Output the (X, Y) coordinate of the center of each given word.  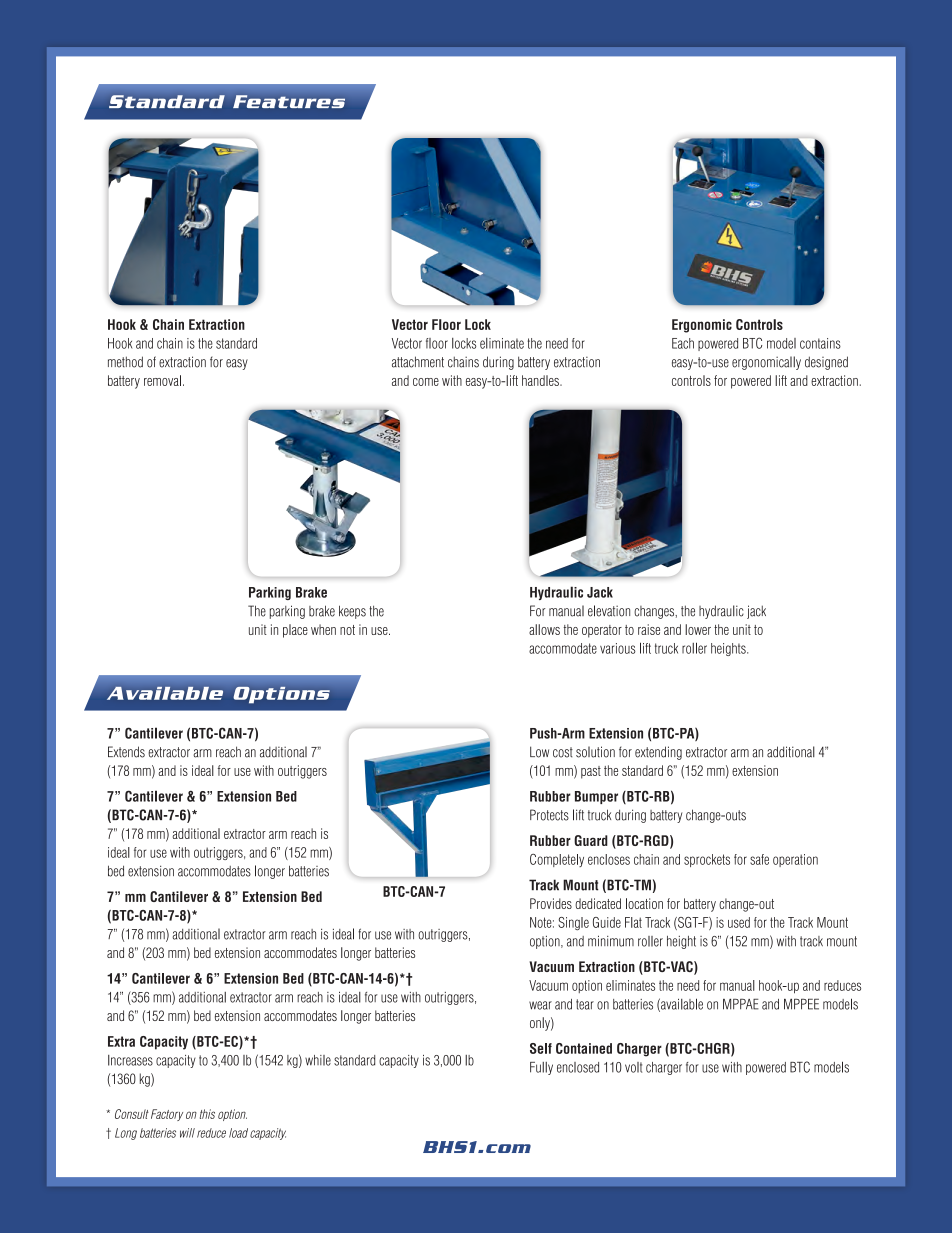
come (426, 382)
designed (826, 363)
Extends (126, 752)
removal (162, 380)
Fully (541, 1068)
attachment (418, 362)
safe (759, 859)
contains (820, 343)
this (207, 1114)
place (295, 631)
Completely (557, 860)
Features (289, 101)
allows (544, 629)
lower (698, 629)
